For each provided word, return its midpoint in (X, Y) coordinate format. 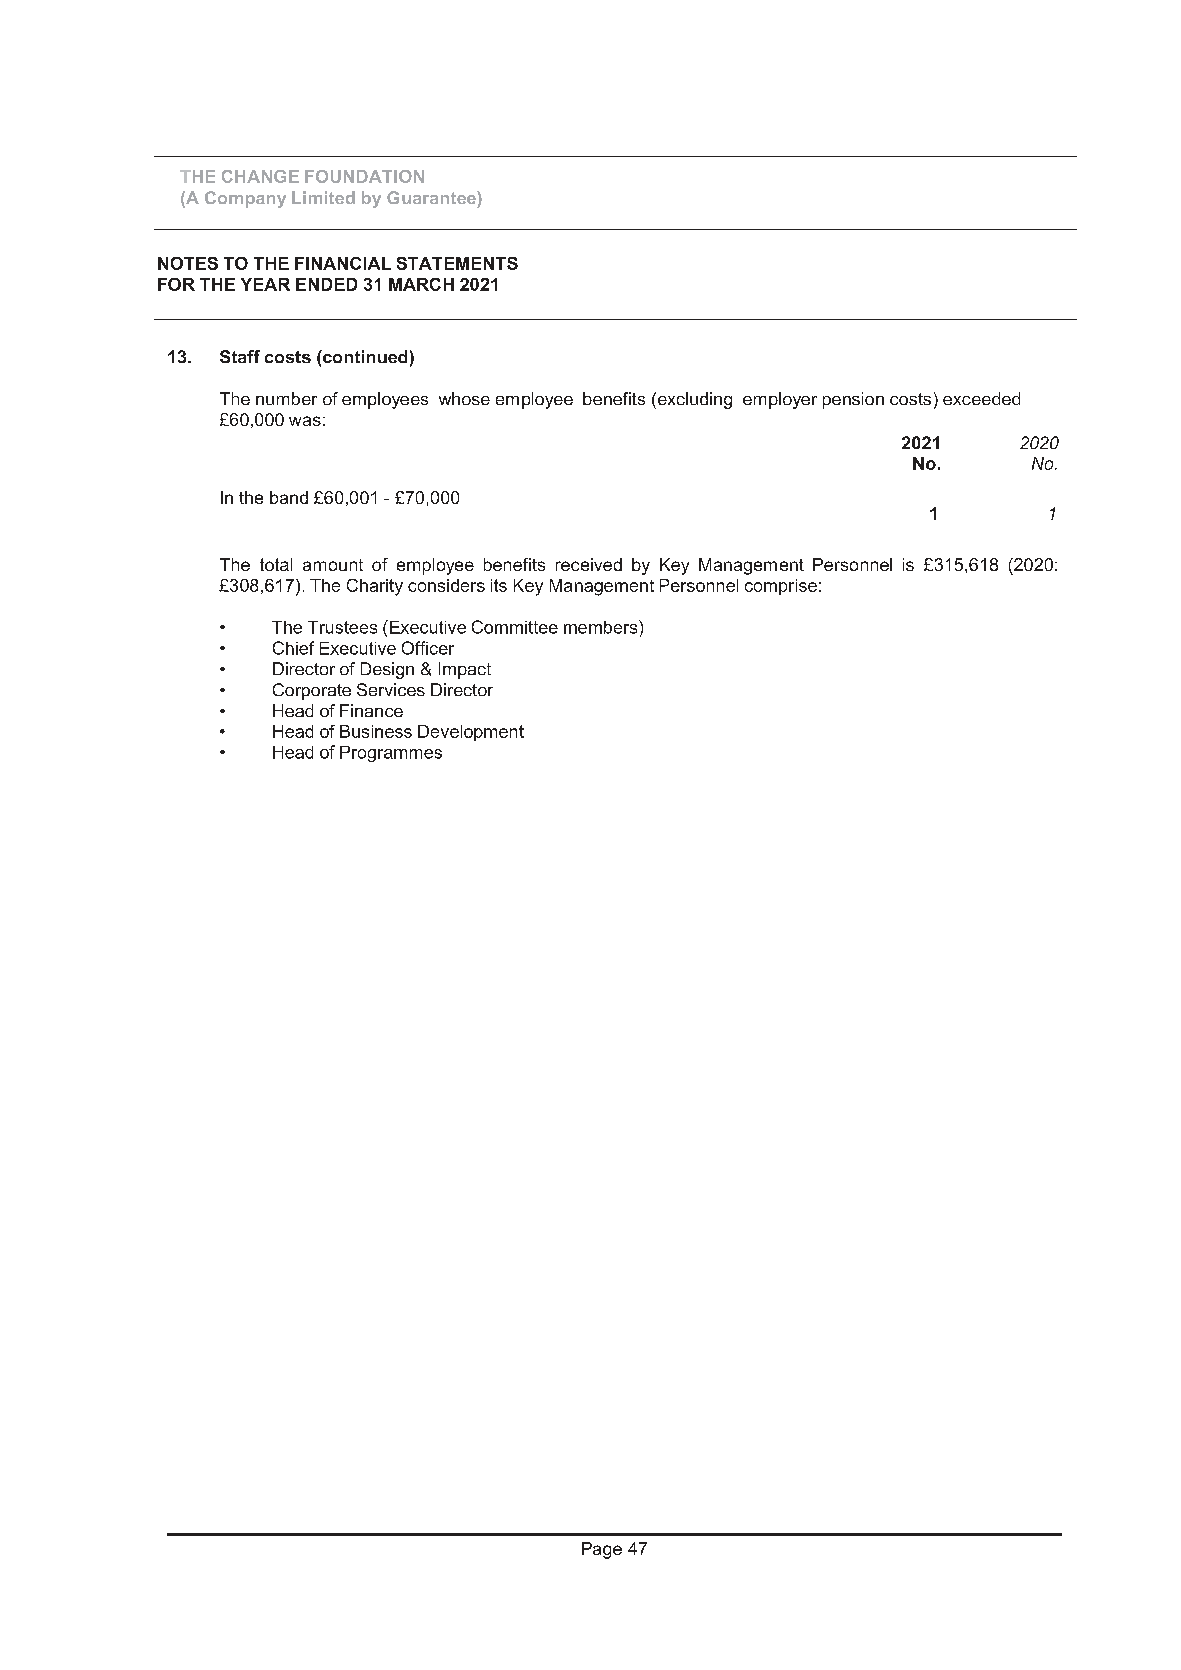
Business (376, 731)
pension (853, 400)
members (602, 627)
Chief (293, 648)
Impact (465, 670)
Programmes (391, 754)
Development (471, 733)
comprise (781, 587)
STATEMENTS (457, 263)
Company (245, 199)
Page (602, 1550)
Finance (371, 710)
